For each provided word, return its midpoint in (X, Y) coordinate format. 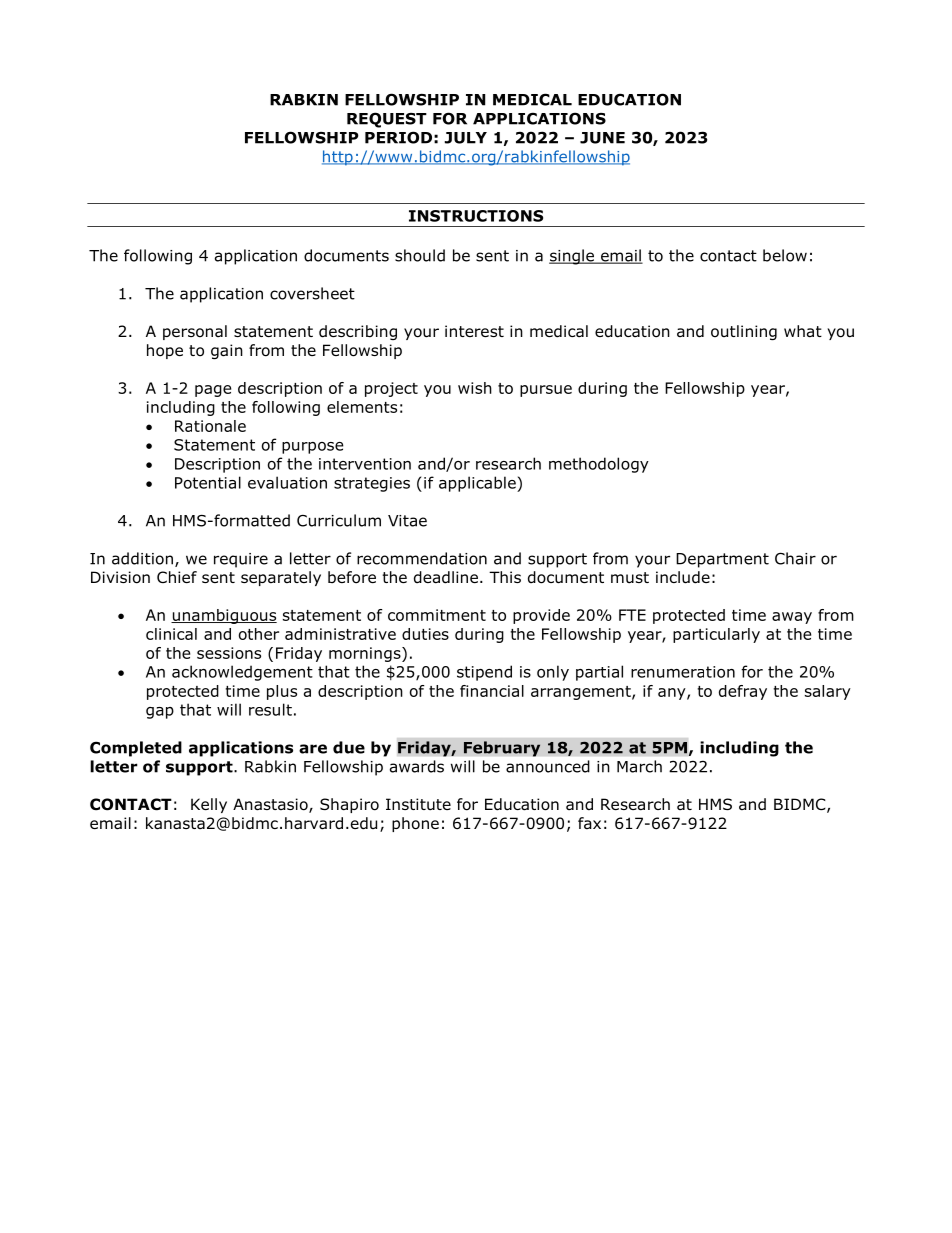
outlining (744, 332)
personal (195, 332)
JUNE (602, 138)
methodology (599, 465)
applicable (478, 484)
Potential (208, 482)
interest (474, 331)
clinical (171, 634)
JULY (466, 138)
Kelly (209, 805)
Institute (418, 804)
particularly (716, 635)
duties (425, 634)
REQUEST (387, 120)
